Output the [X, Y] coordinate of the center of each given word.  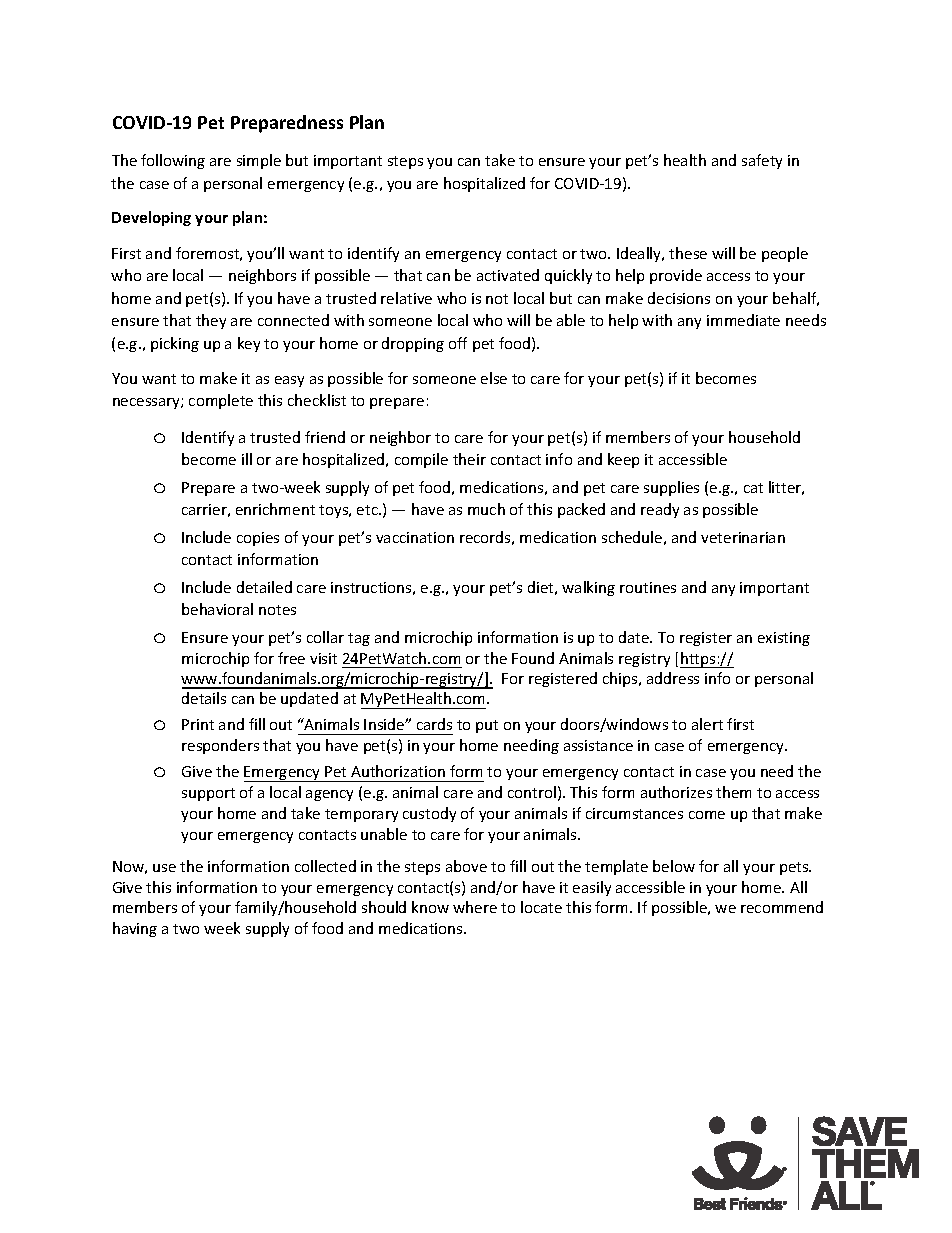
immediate [743, 320]
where [475, 907]
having [135, 929]
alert [707, 724]
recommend [782, 907]
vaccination [415, 537]
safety [762, 161]
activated [508, 275]
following [173, 161]
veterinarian [743, 537]
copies [258, 539]
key [249, 344]
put [487, 726]
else [494, 378]
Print [198, 724]
